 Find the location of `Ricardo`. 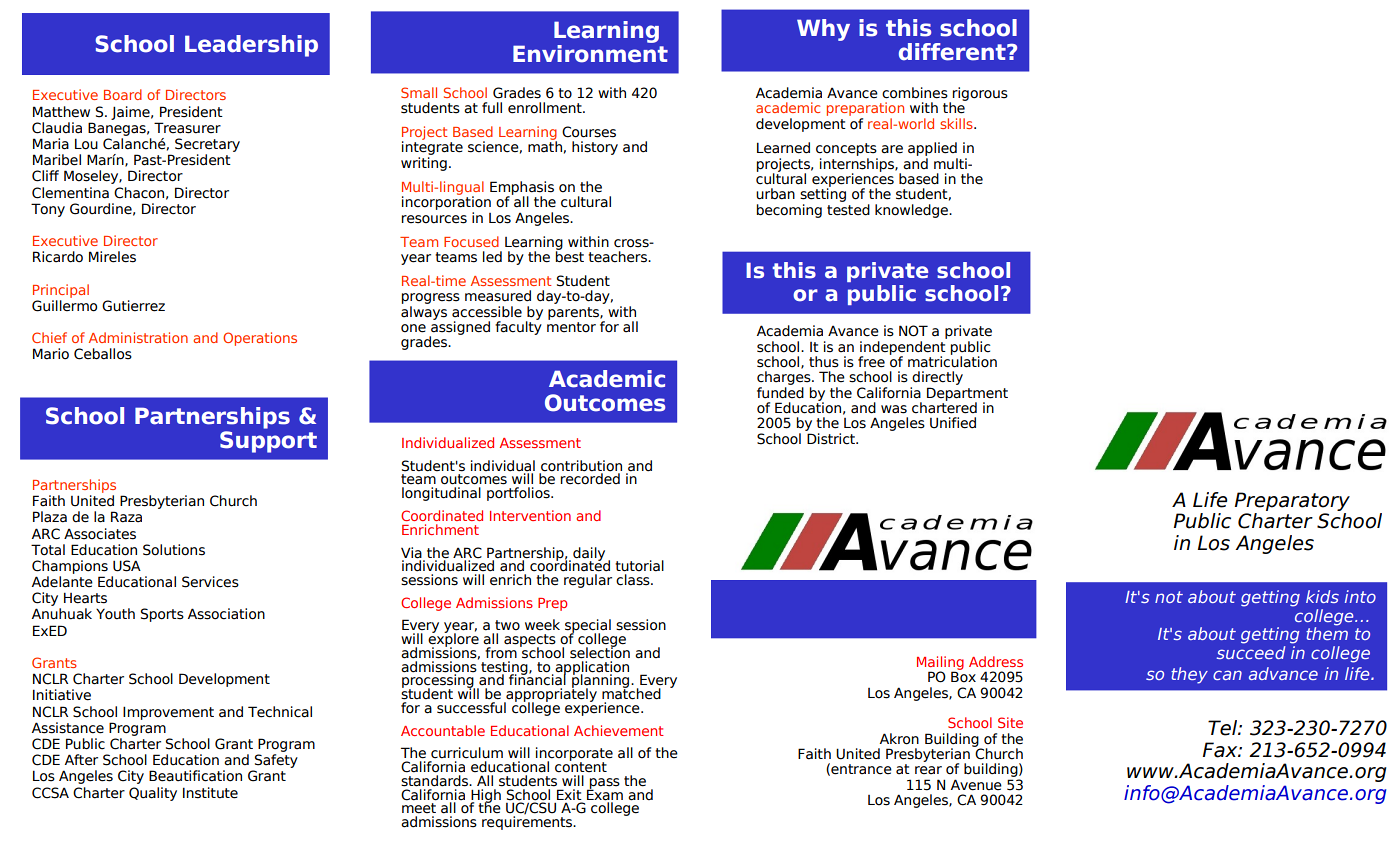

Ricardo is located at coordinates (58, 257).
